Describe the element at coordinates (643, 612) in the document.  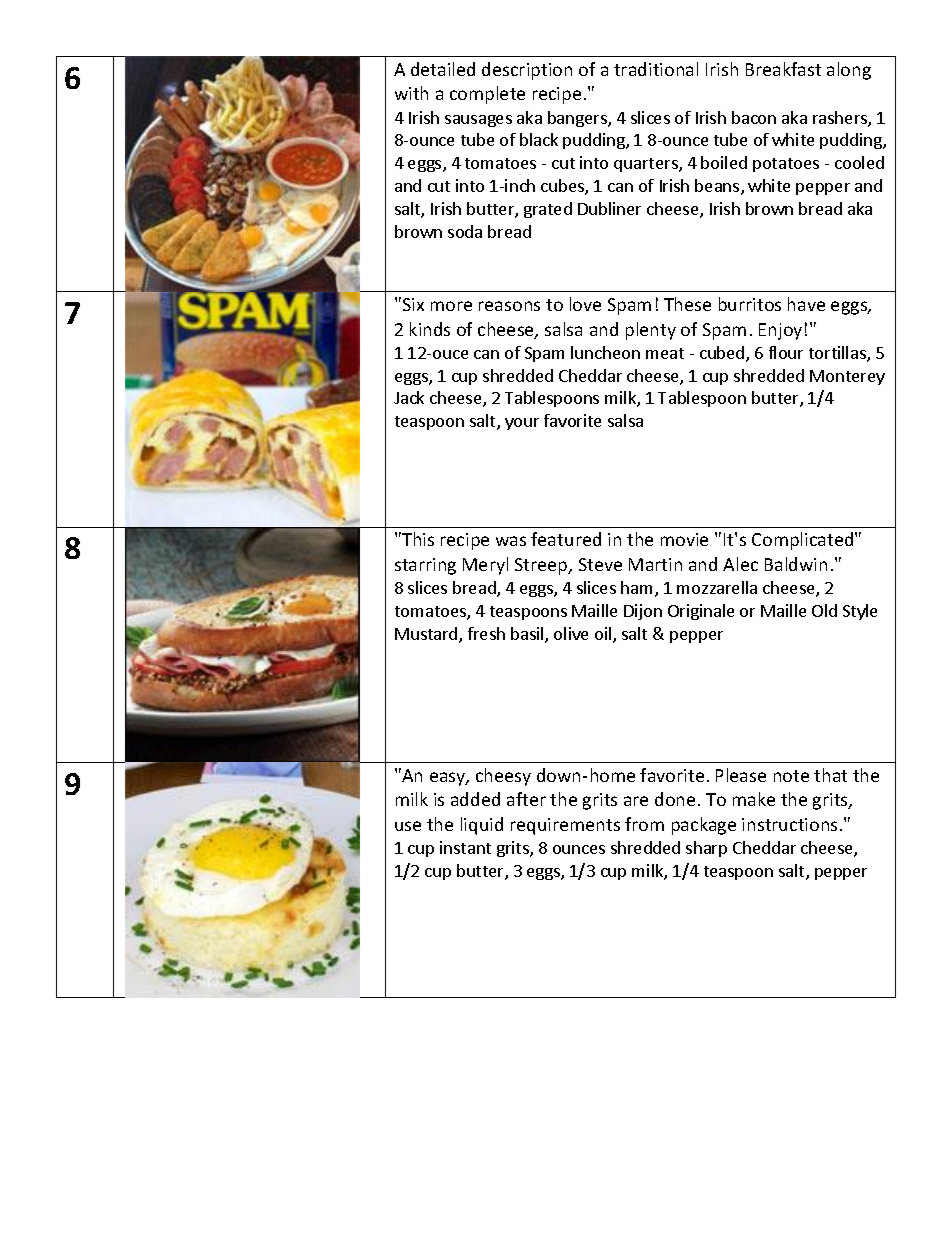
I see `Dijon` at that location.
